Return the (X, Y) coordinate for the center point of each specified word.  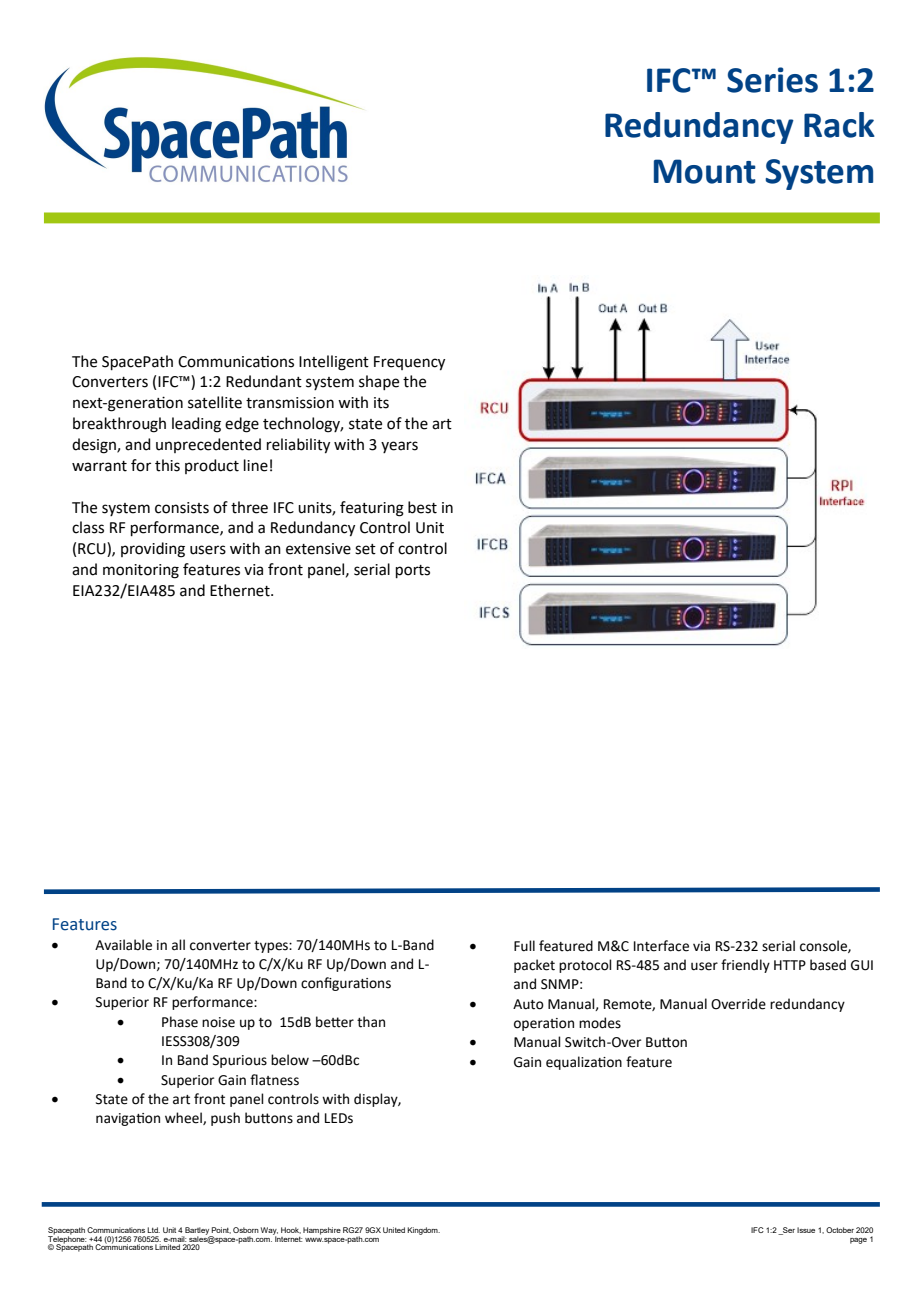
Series (772, 80)
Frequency (409, 363)
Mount (705, 171)
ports (413, 571)
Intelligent (334, 363)
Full (524, 946)
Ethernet (241, 590)
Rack (839, 125)
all (178, 945)
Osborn (246, 1230)
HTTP (790, 965)
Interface (661, 946)
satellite (215, 402)
